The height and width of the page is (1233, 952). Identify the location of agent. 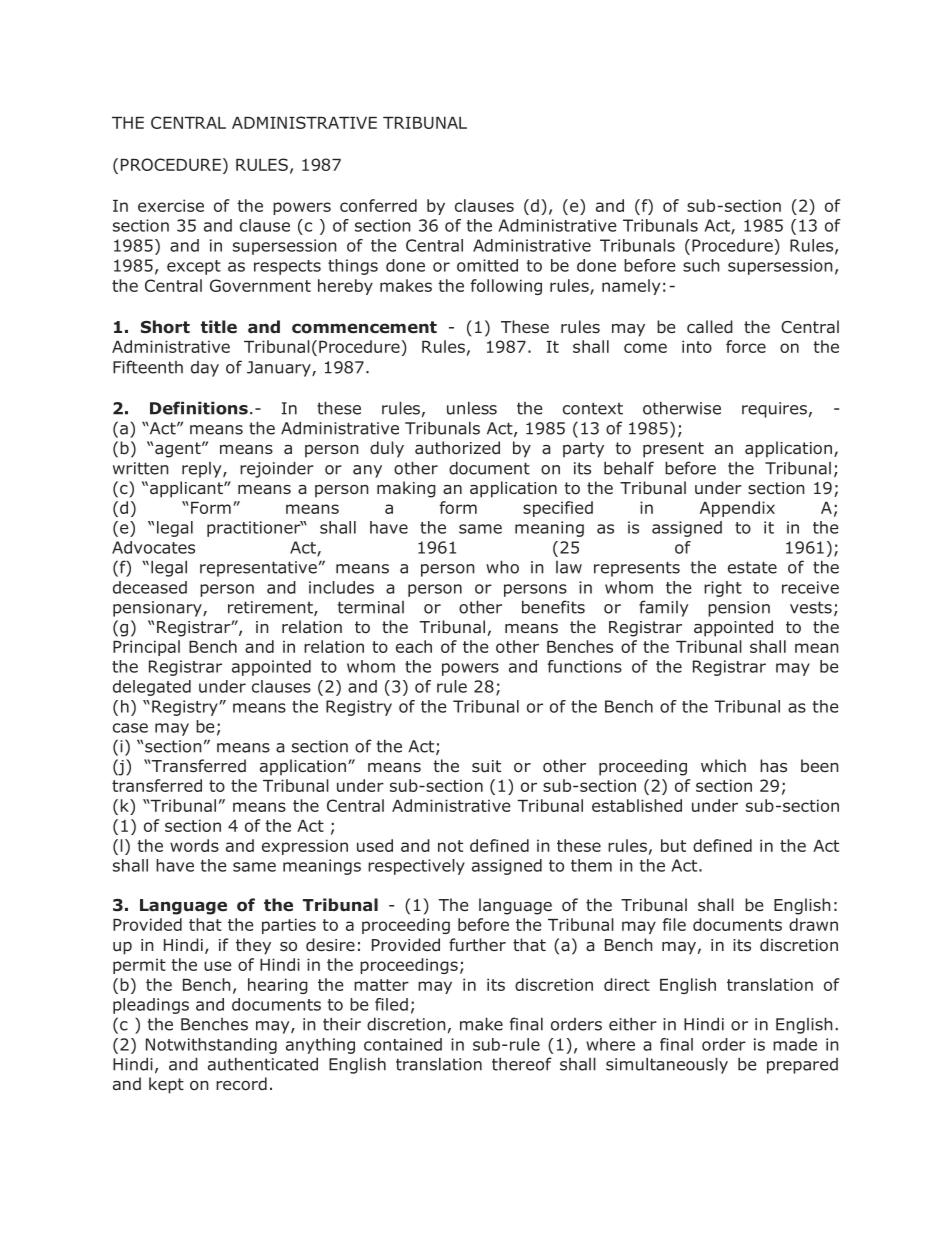
(179, 450).
